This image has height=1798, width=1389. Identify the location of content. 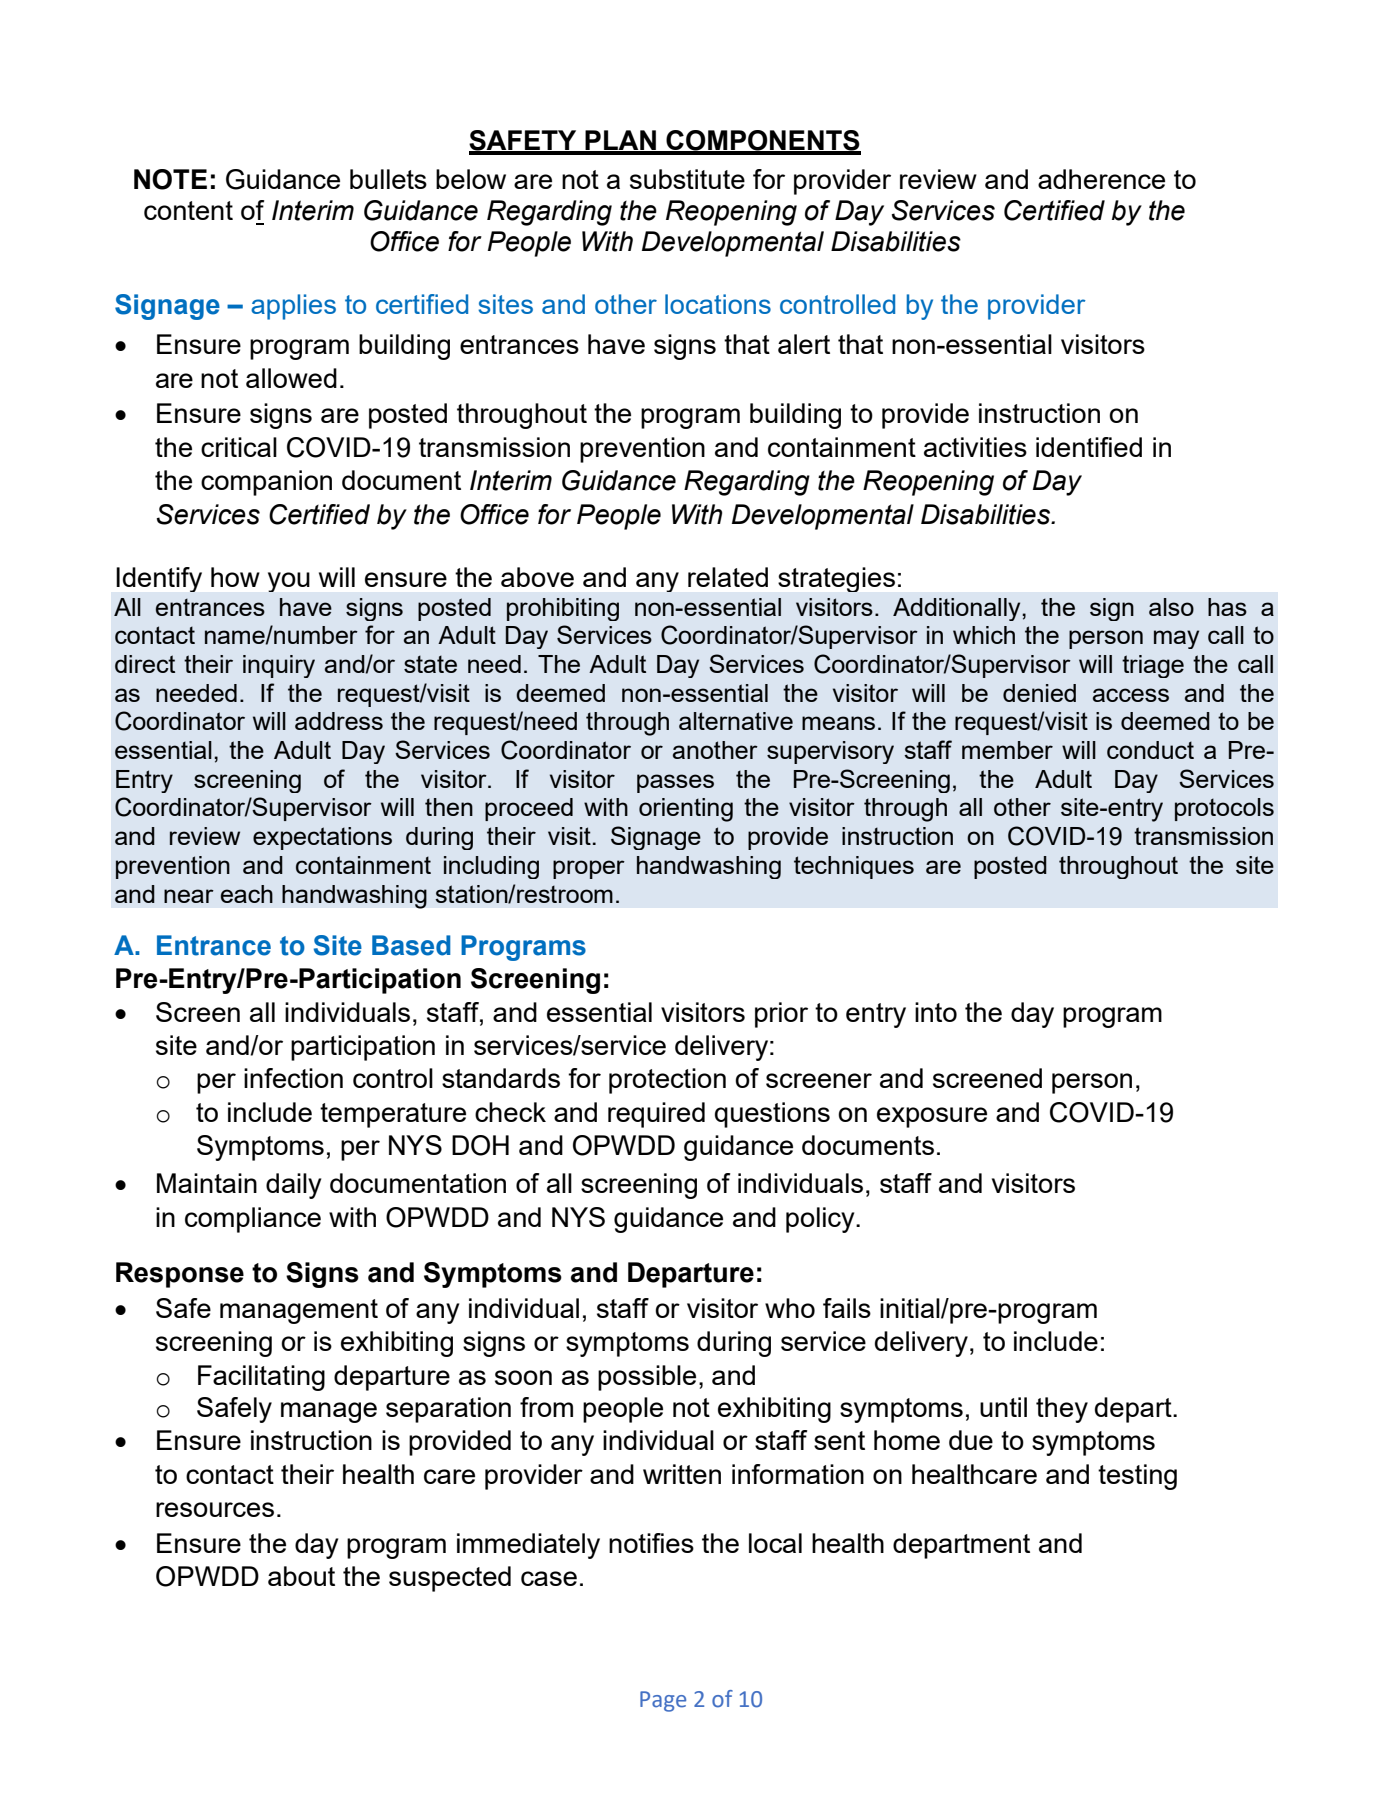
(188, 210).
